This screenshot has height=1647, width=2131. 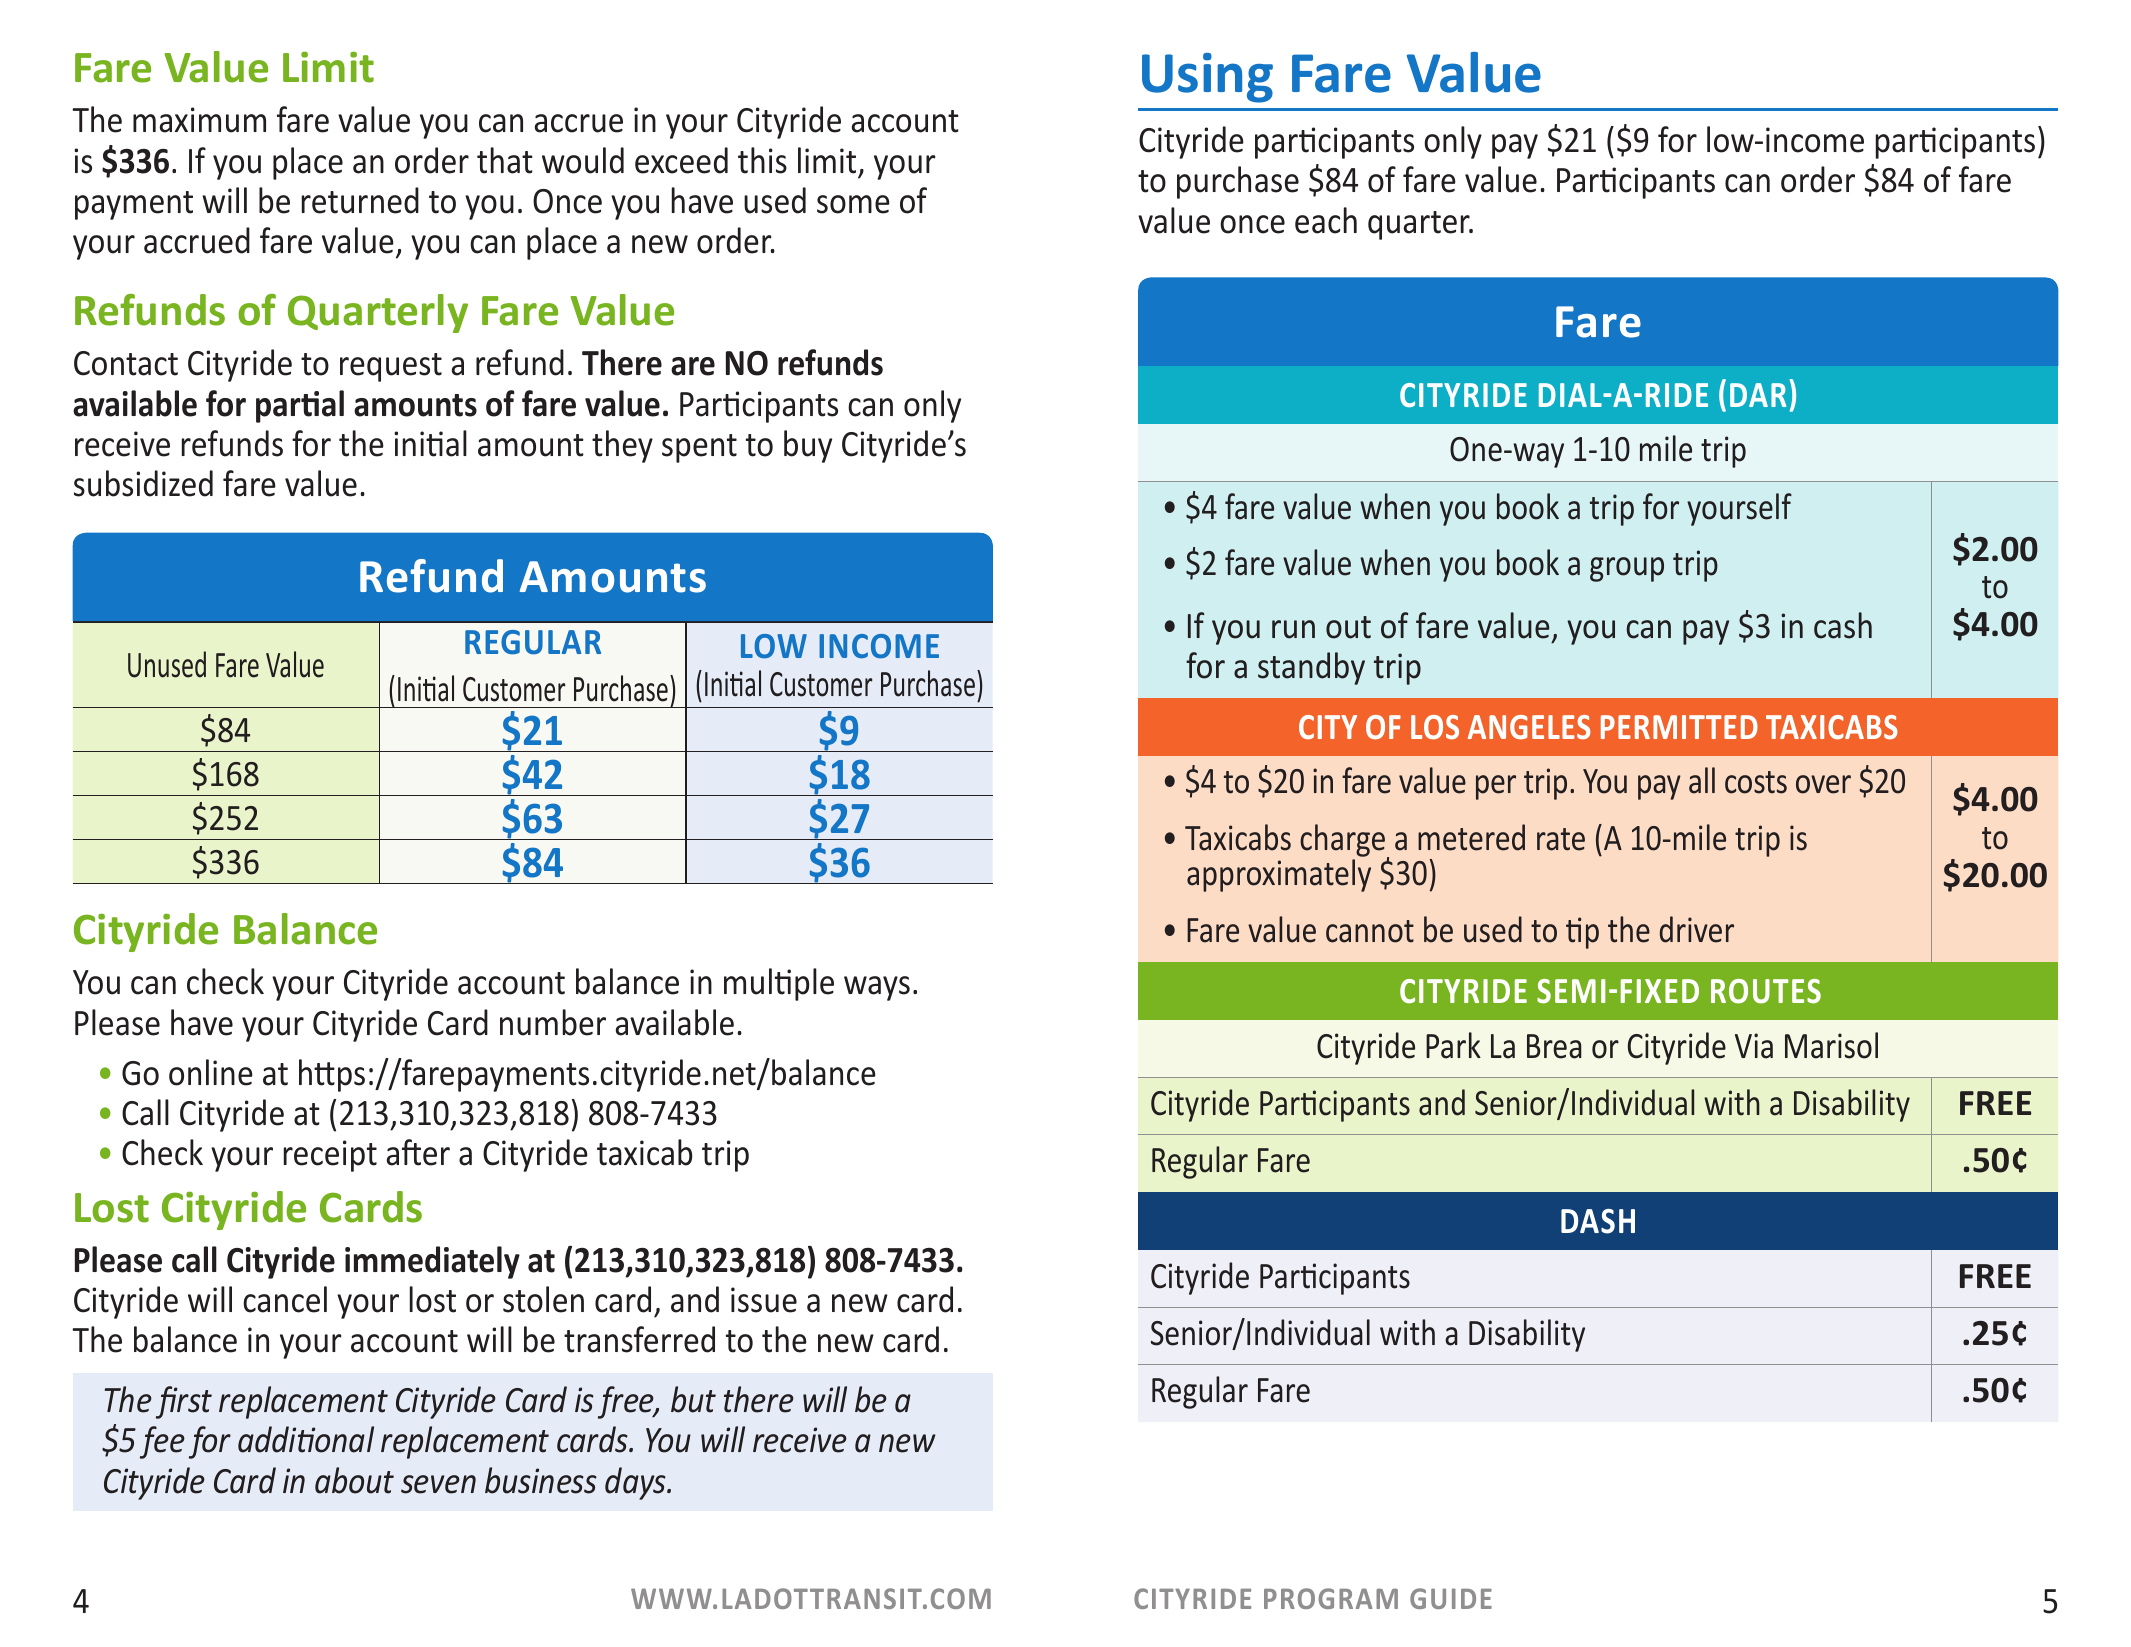 What do you see at coordinates (877, 988) in the screenshot?
I see `ways` at bounding box center [877, 988].
